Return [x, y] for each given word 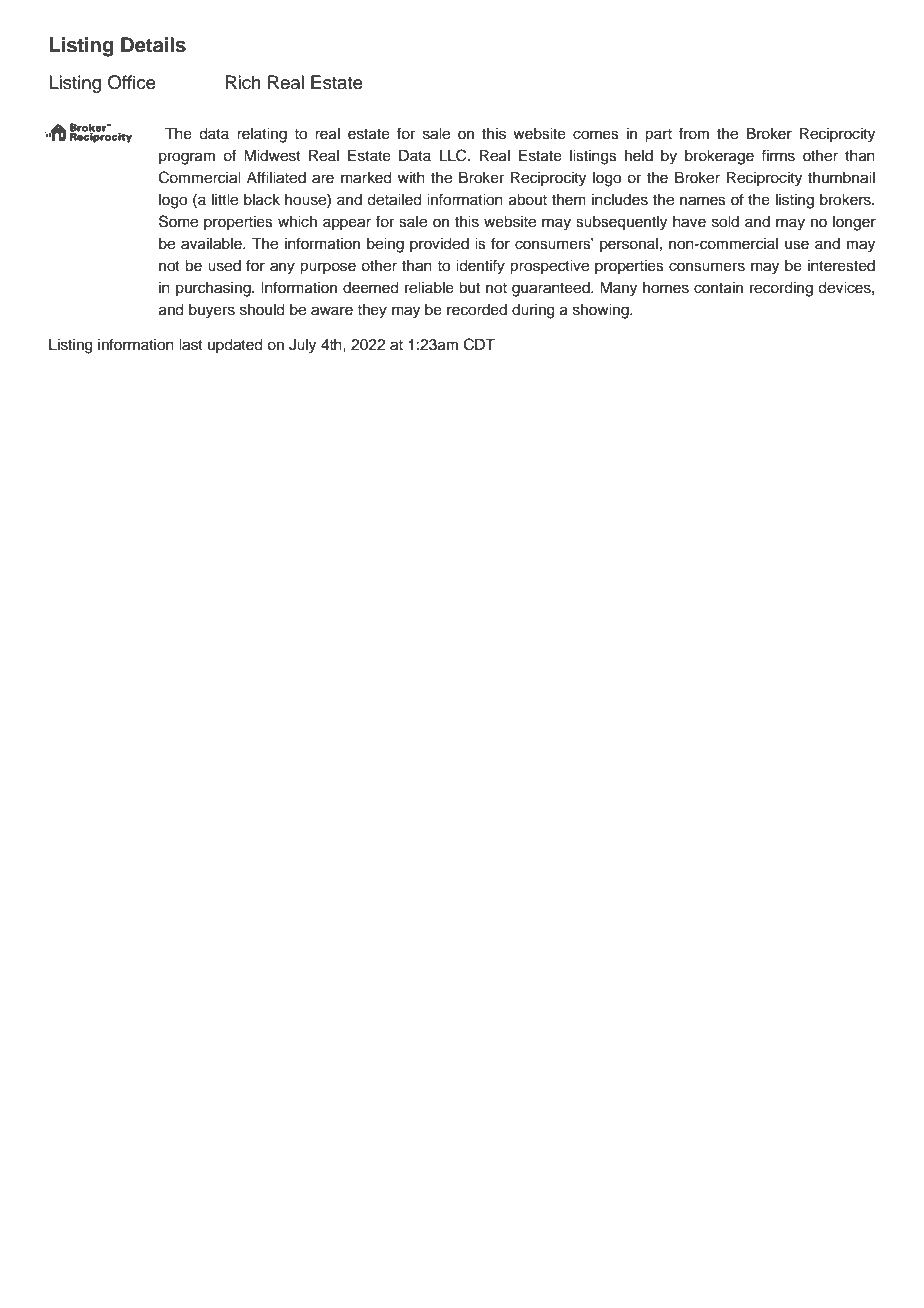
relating [262, 135]
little [225, 200]
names [703, 201]
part [658, 136]
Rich [243, 82]
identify [480, 267]
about [528, 200]
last [191, 345]
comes [596, 135]
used [224, 266]
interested [841, 266]
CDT [479, 344]
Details [153, 45]
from [694, 133]
